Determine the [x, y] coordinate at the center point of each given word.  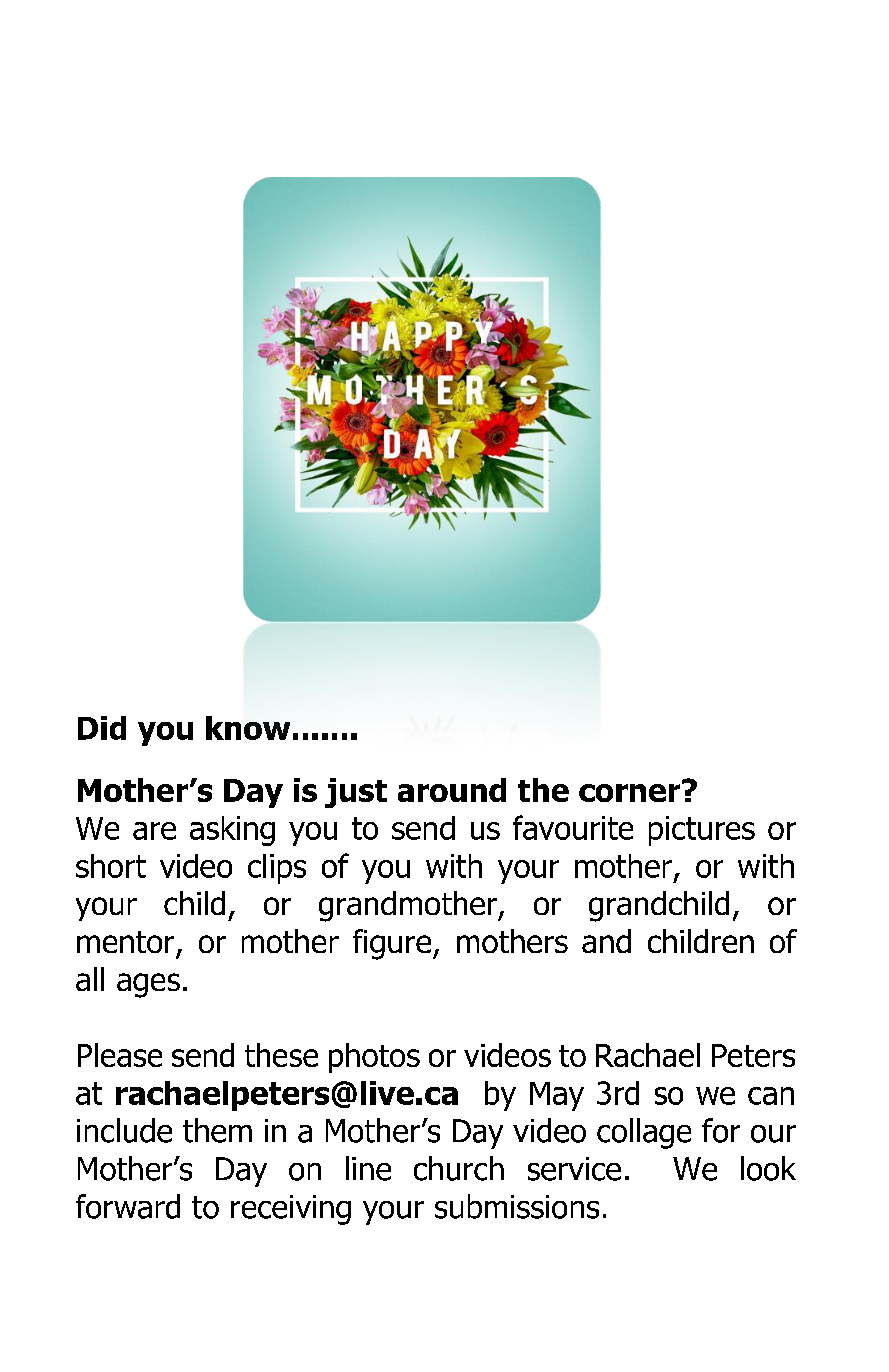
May [557, 1096]
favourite [573, 827]
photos [374, 1058]
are [154, 831]
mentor [125, 942]
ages [148, 985]
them [217, 1130]
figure [393, 944]
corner [631, 791]
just [356, 793]
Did [102, 728]
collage [644, 1133]
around [452, 790]
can [771, 1096]
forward [128, 1206]
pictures [702, 831]
